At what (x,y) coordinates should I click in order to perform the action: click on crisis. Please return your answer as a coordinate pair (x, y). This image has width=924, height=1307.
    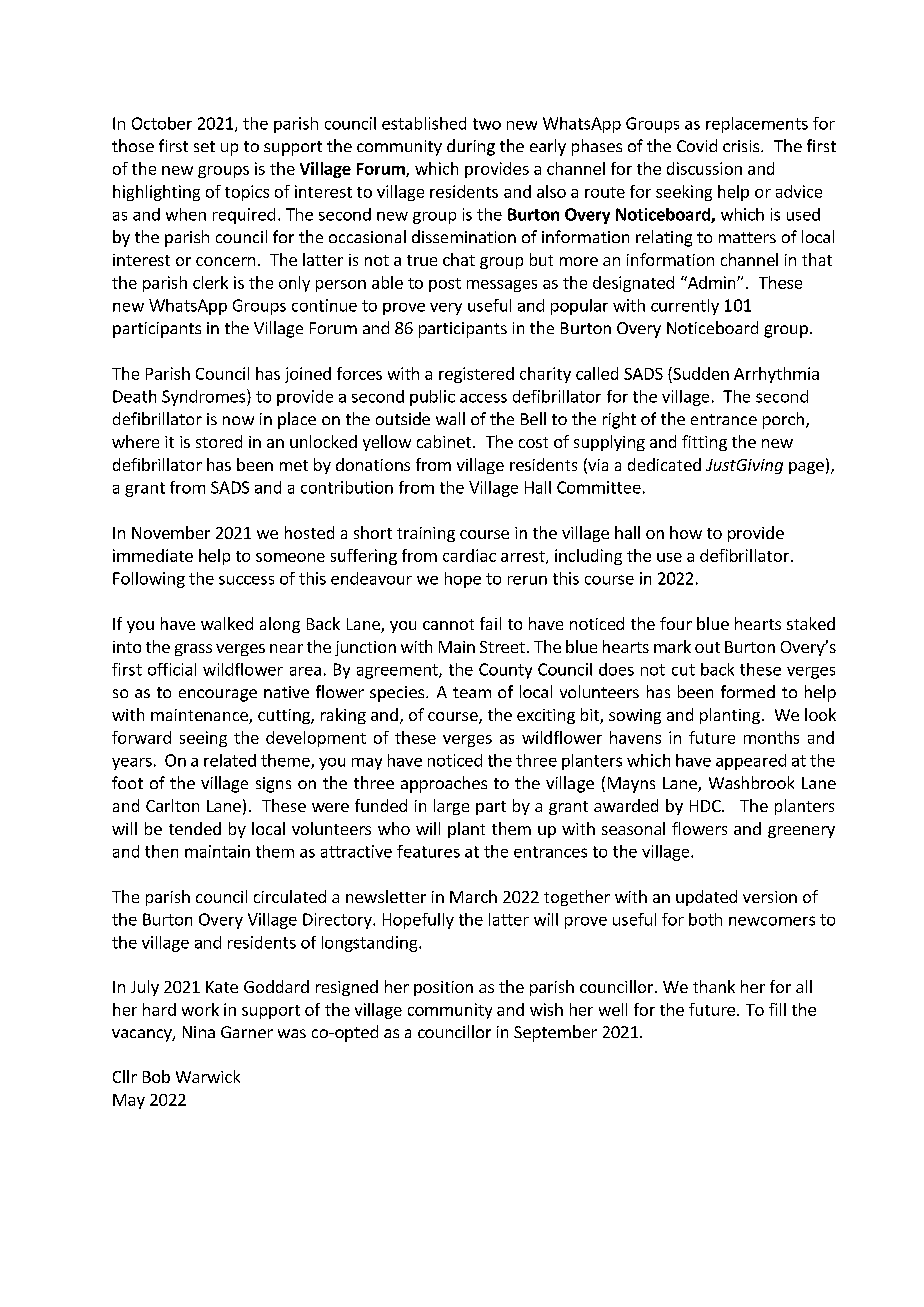
    Looking at the image, I should click on (741, 146).
